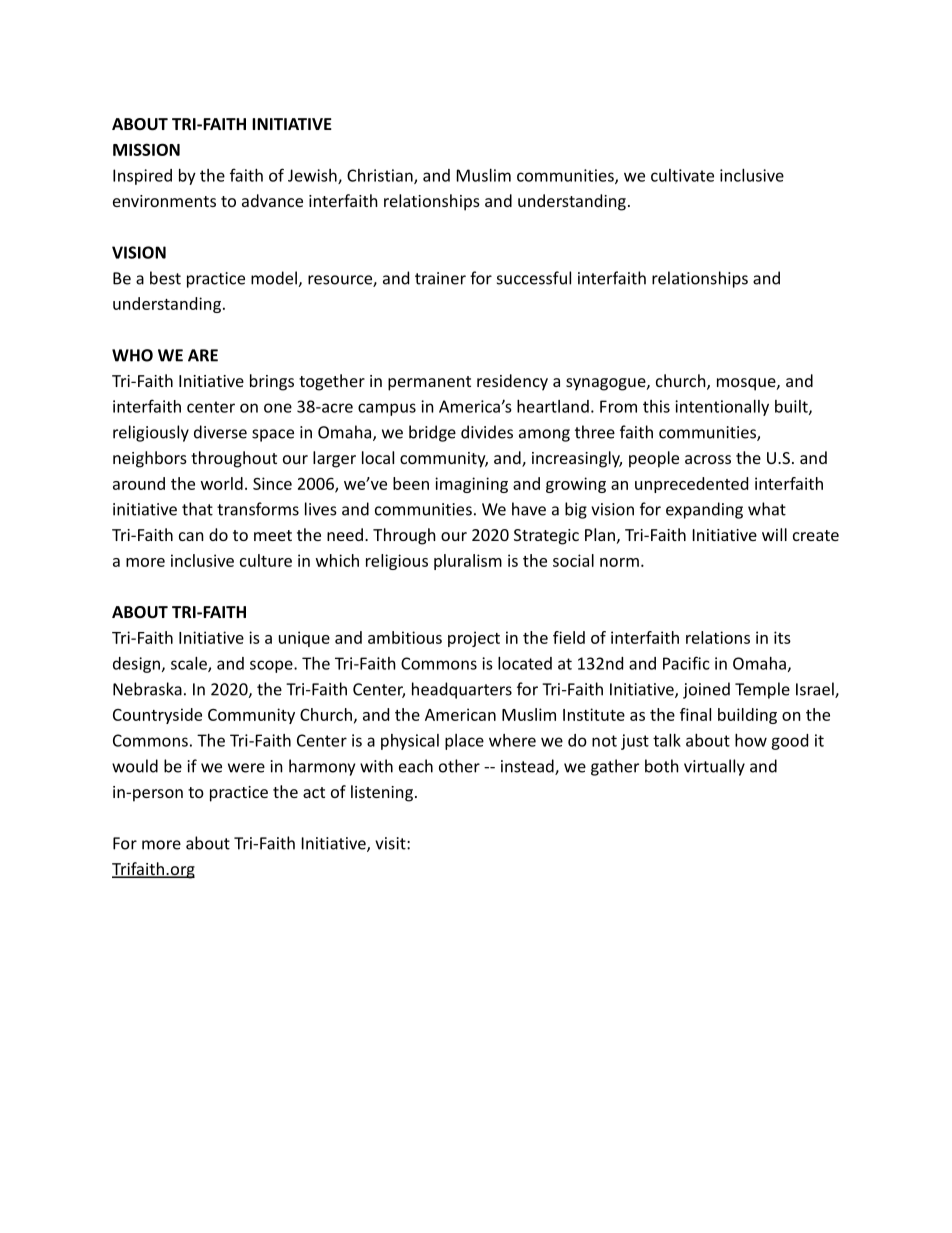  What do you see at coordinates (203, 355) in the screenshot?
I see `ARE` at bounding box center [203, 355].
